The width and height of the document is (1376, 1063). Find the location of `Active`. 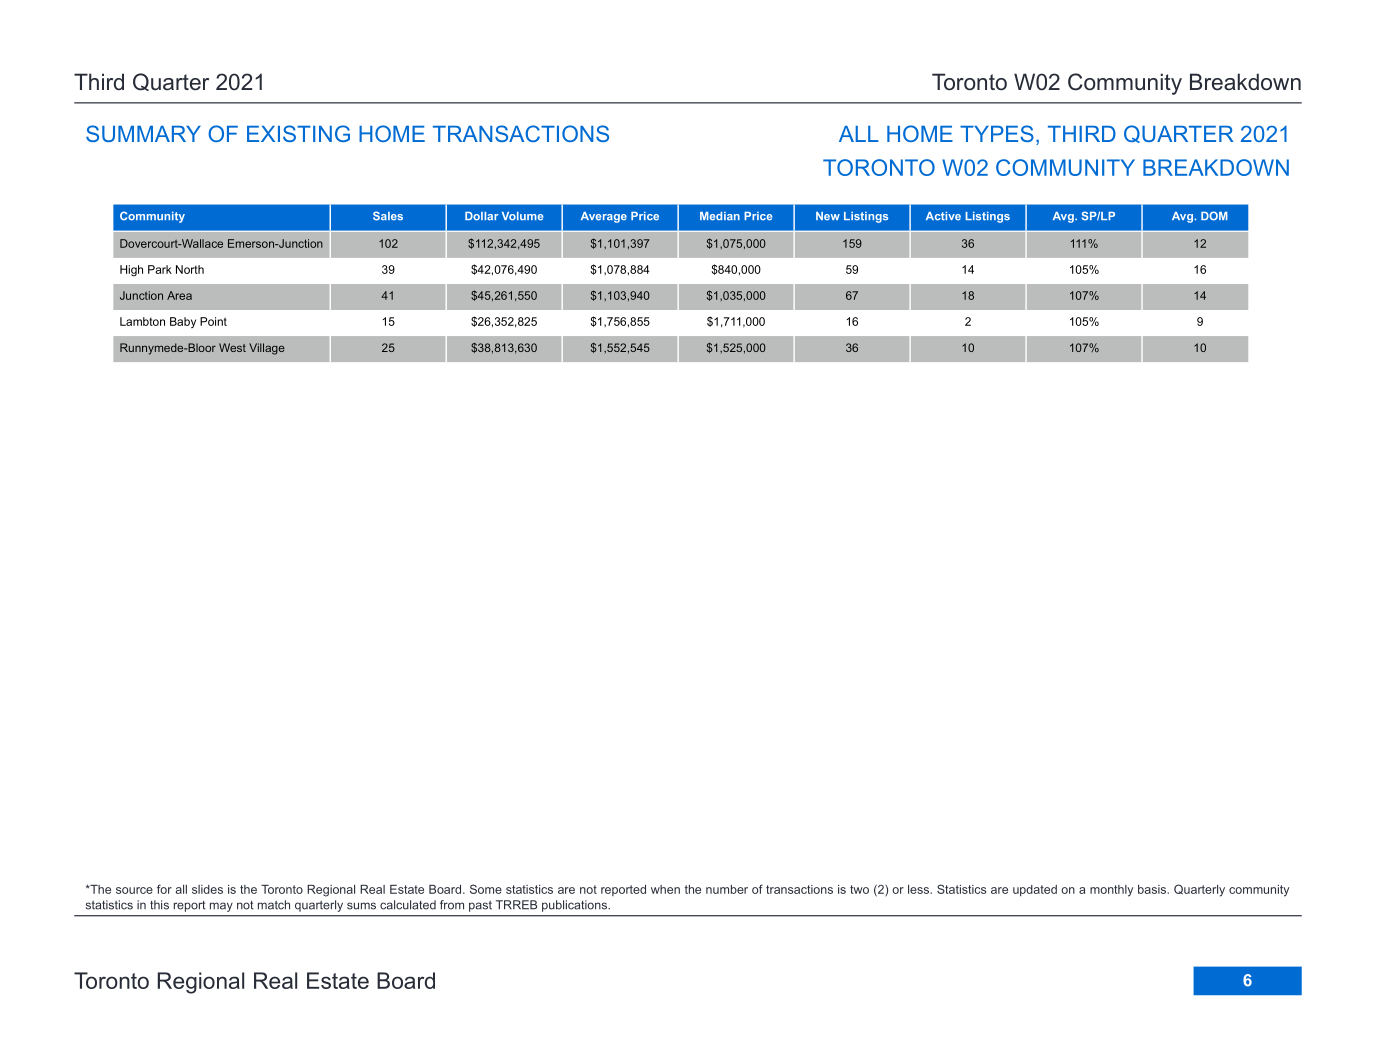

Active is located at coordinates (943, 216).
